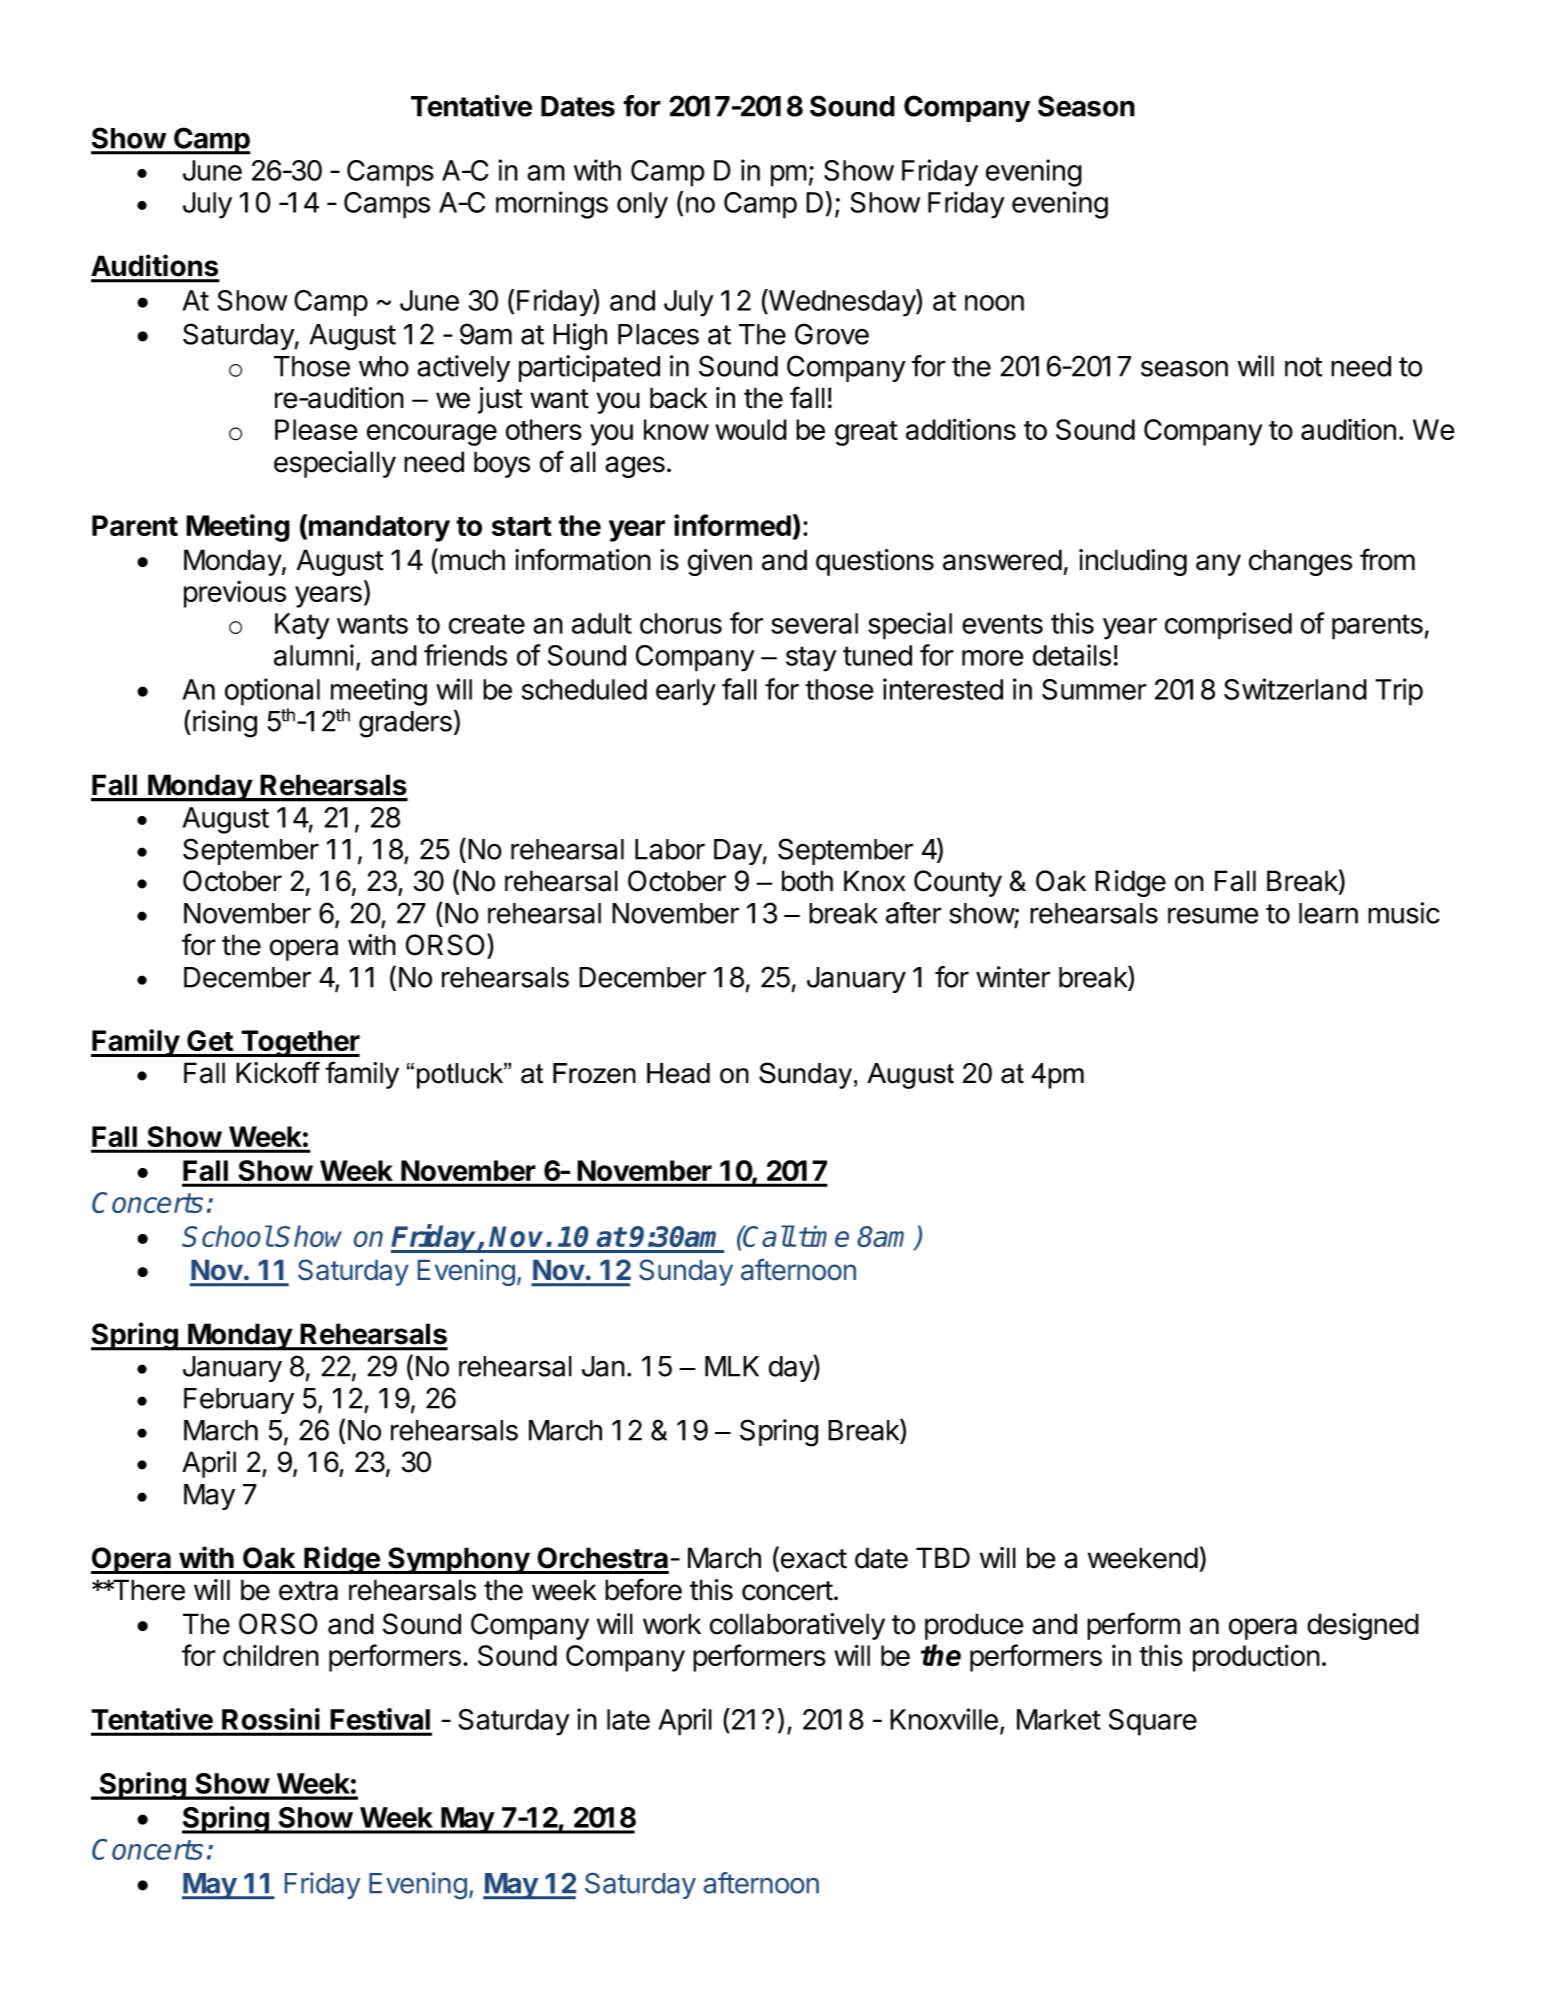 The image size is (1546, 2001). What do you see at coordinates (384, 366) in the screenshot?
I see `who` at bounding box center [384, 366].
